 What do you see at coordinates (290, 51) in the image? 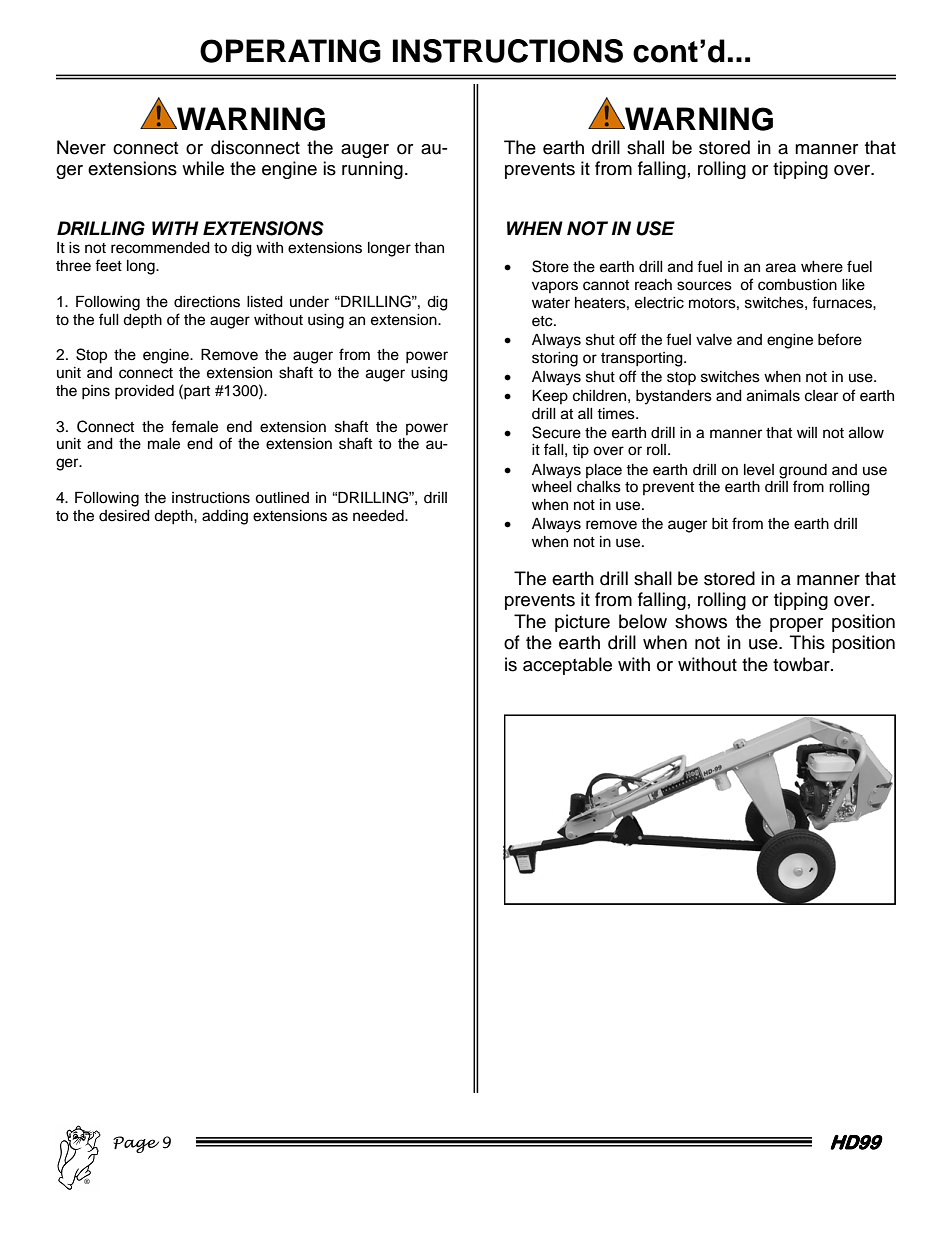
I see `OPERATING` at bounding box center [290, 51].
